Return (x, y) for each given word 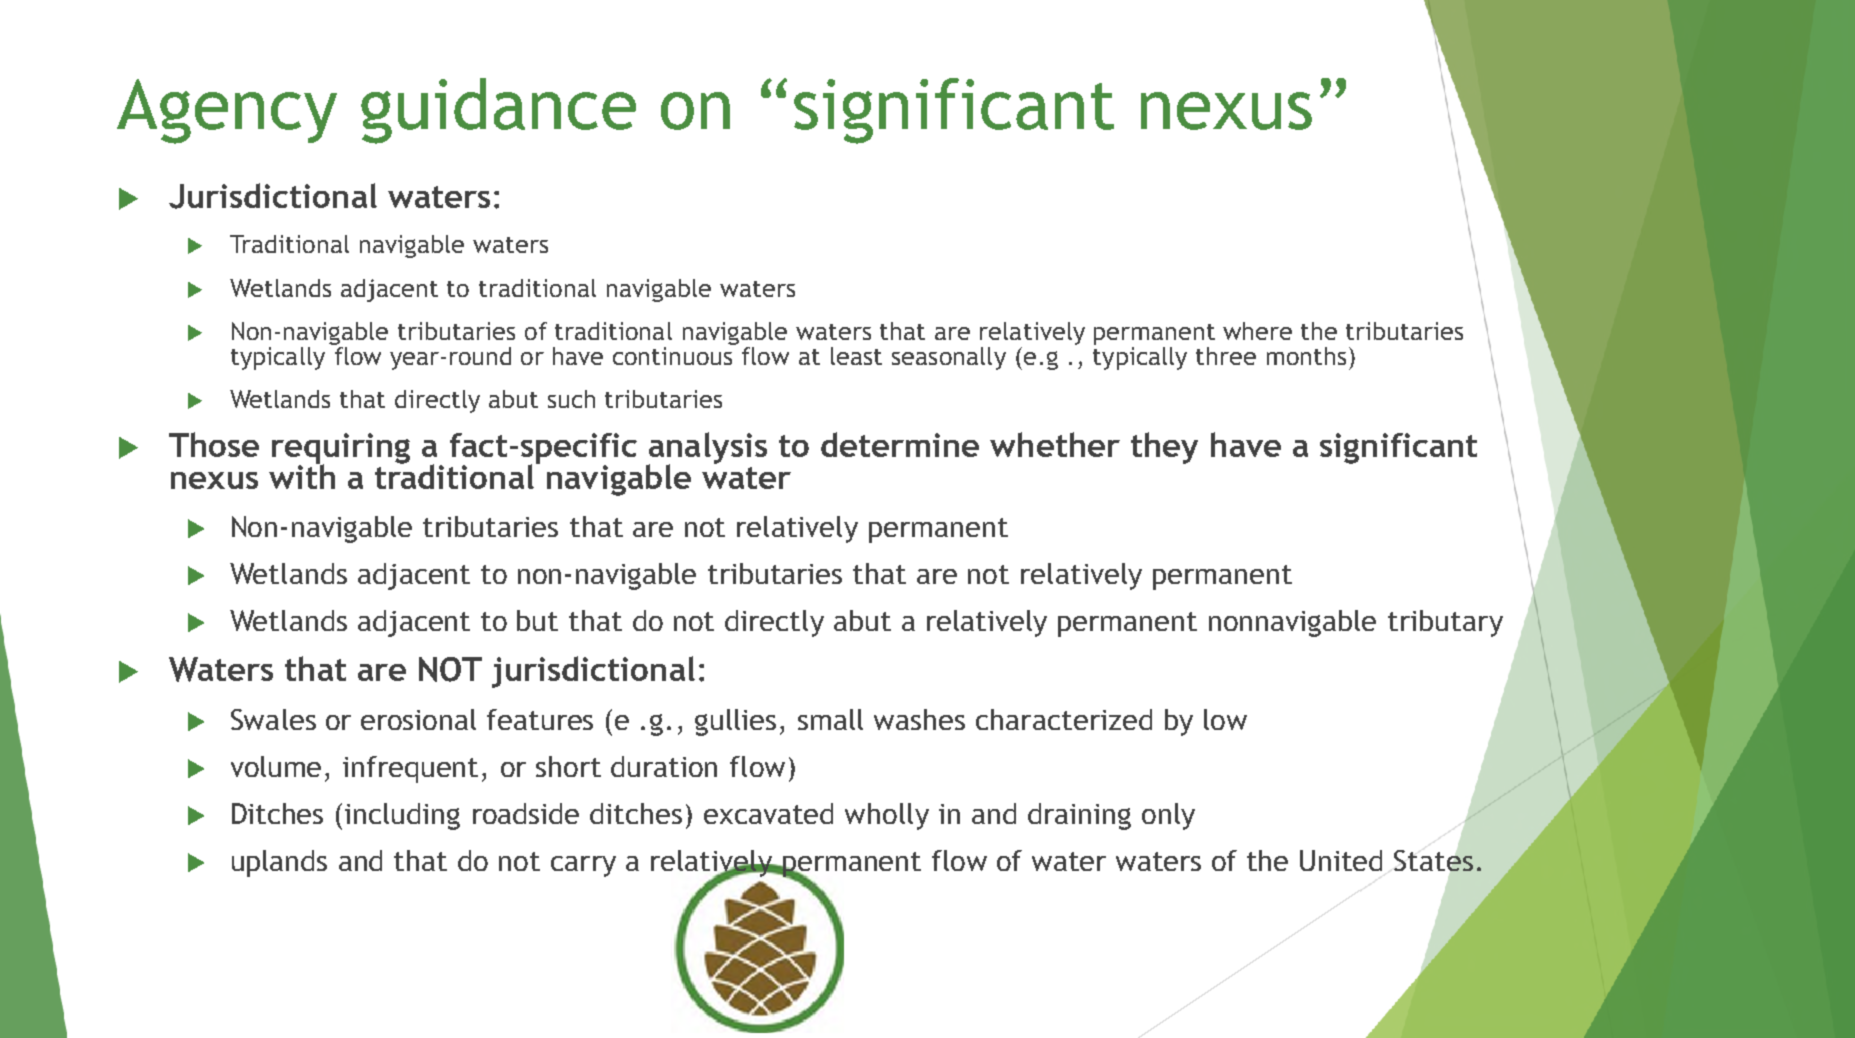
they (1164, 448)
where (1257, 331)
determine (900, 444)
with (302, 475)
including (402, 816)
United (1341, 860)
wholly (887, 816)
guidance (498, 111)
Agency (227, 111)
